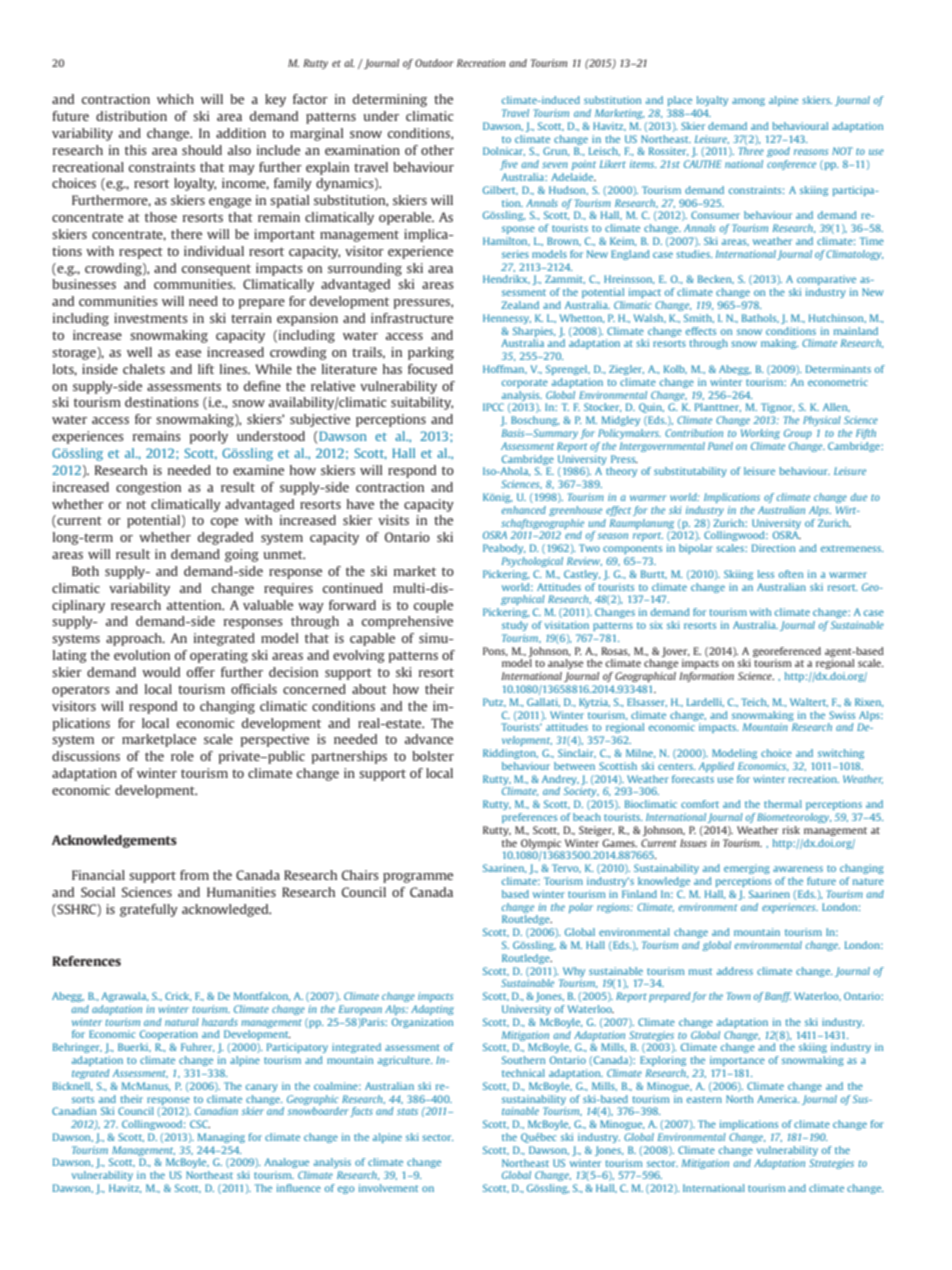  Describe the element at coordinates (748, 102) in the page. I see `among` at that location.
